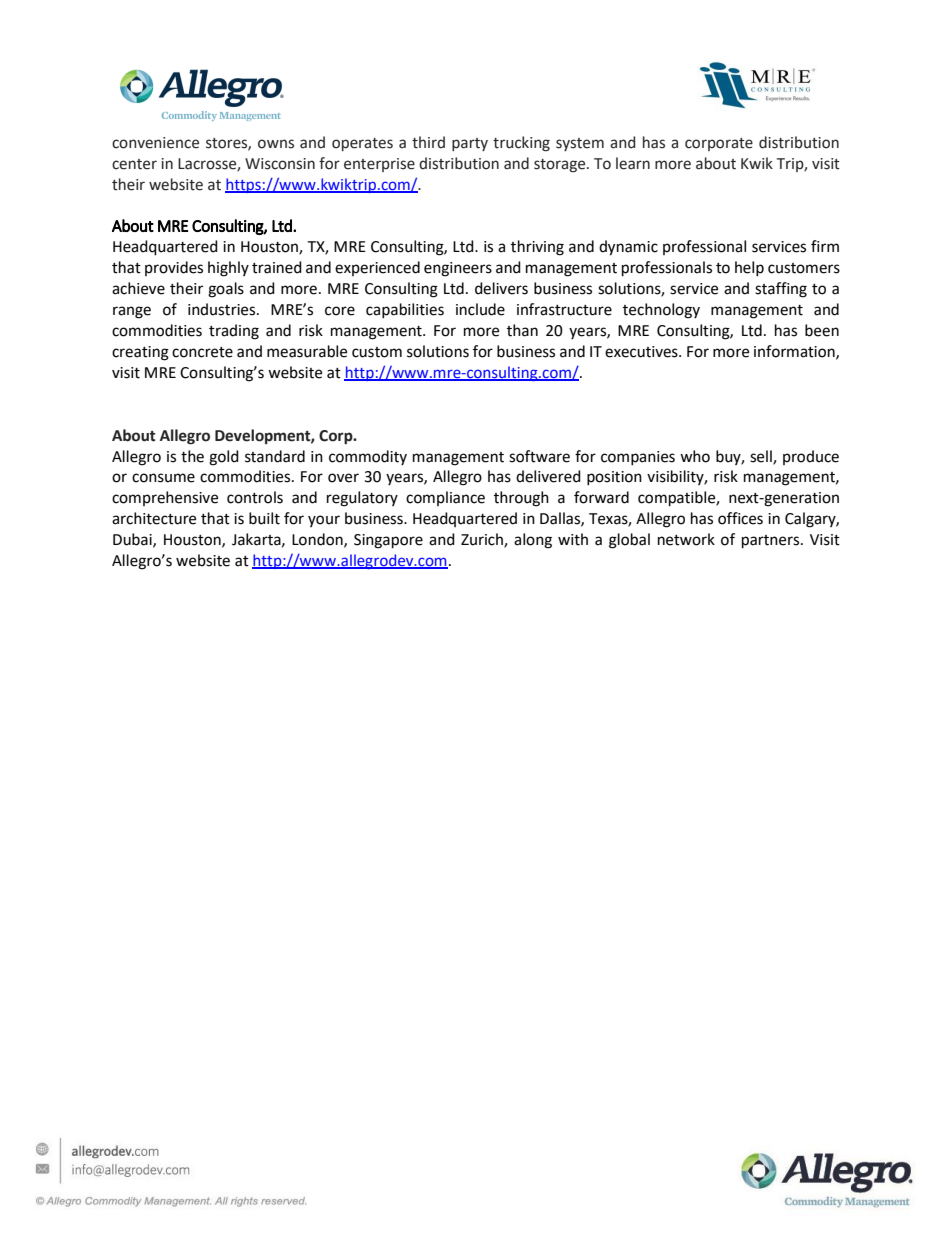 This document has height=1233, width=952. What do you see at coordinates (264, 518) in the document?
I see `built` at bounding box center [264, 518].
